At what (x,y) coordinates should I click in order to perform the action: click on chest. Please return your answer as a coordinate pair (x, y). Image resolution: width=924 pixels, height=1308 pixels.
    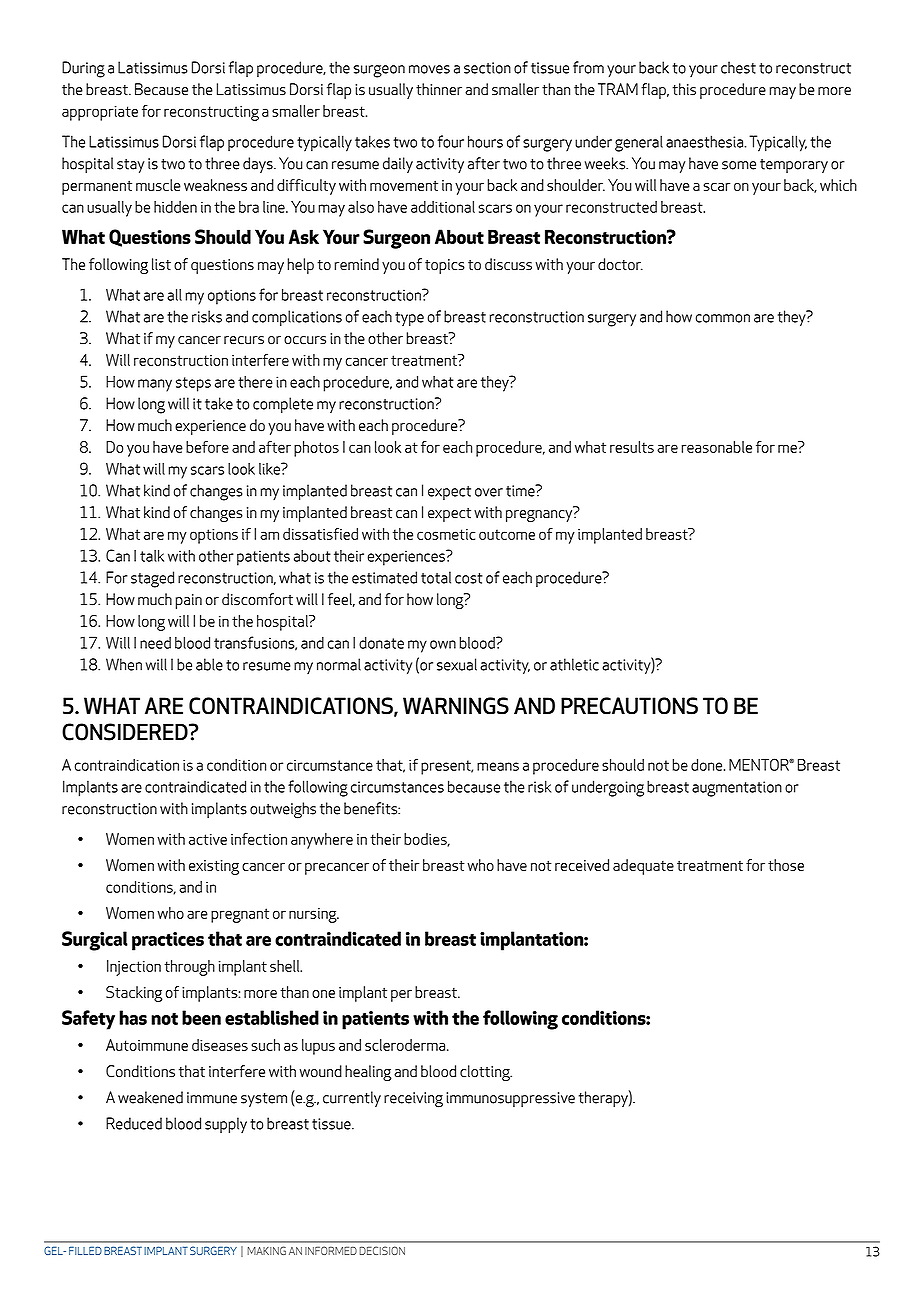
    Looking at the image, I should click on (738, 67).
